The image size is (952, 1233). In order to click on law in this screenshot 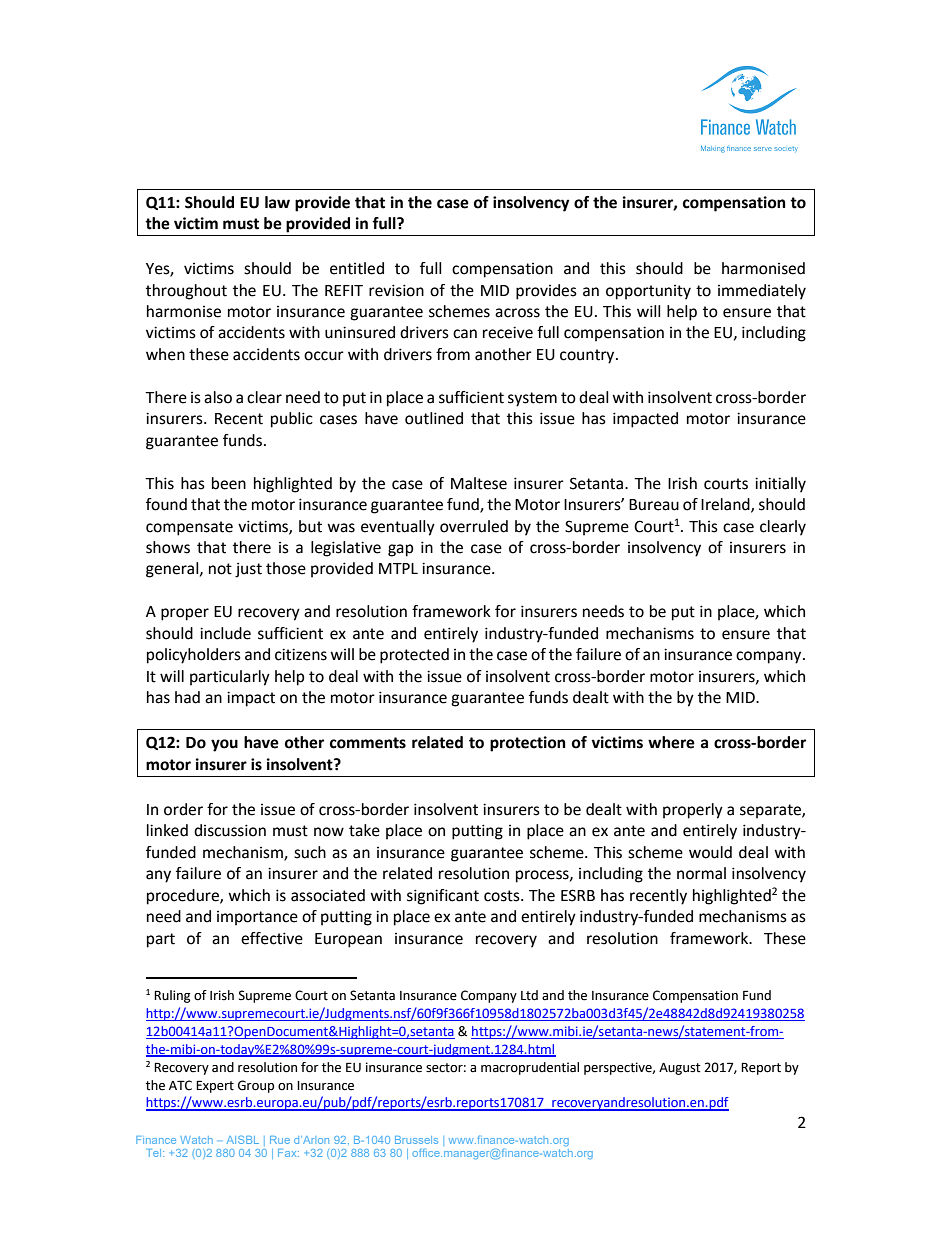, I will do `click(277, 202)`.
